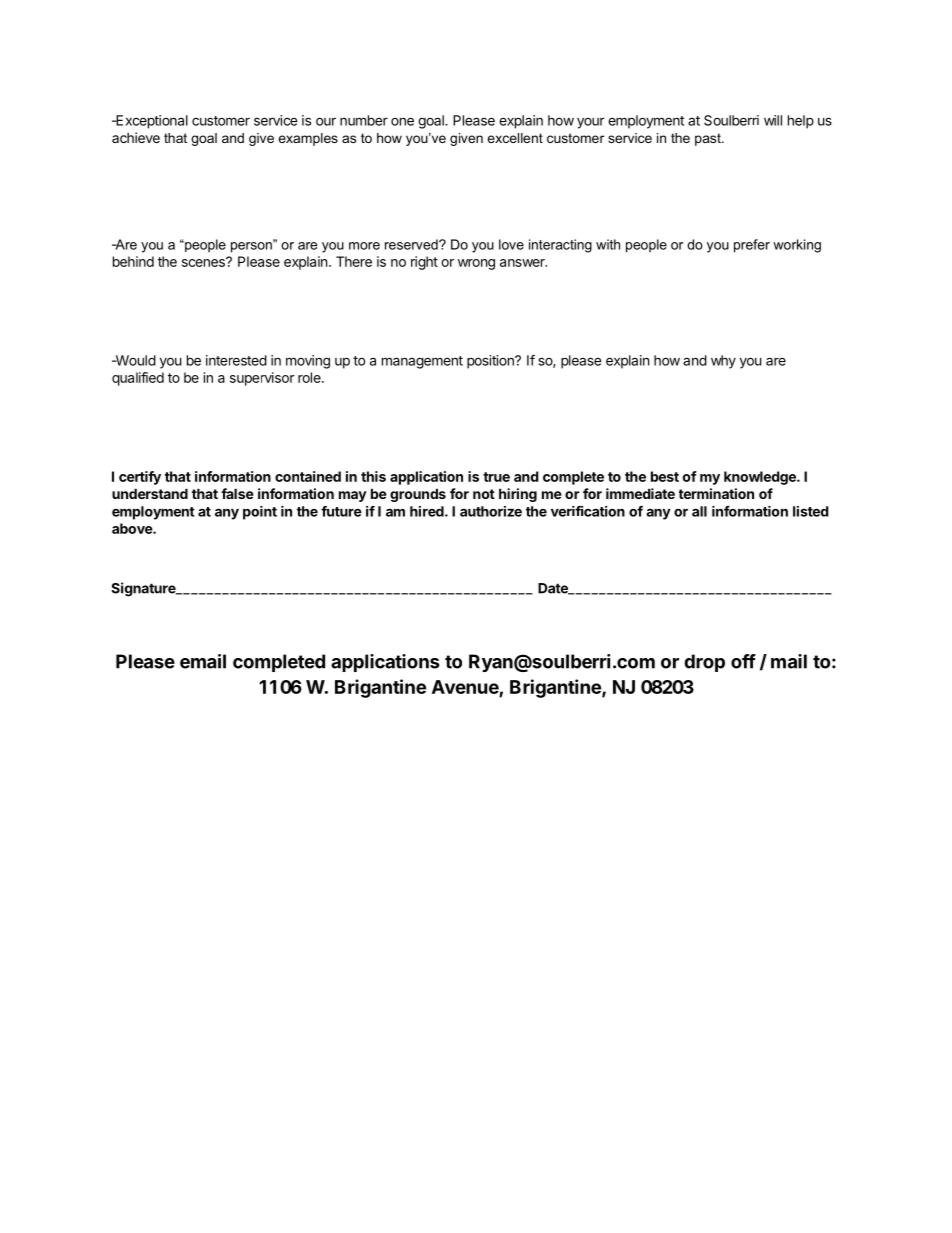  I want to click on why, so click(723, 362).
